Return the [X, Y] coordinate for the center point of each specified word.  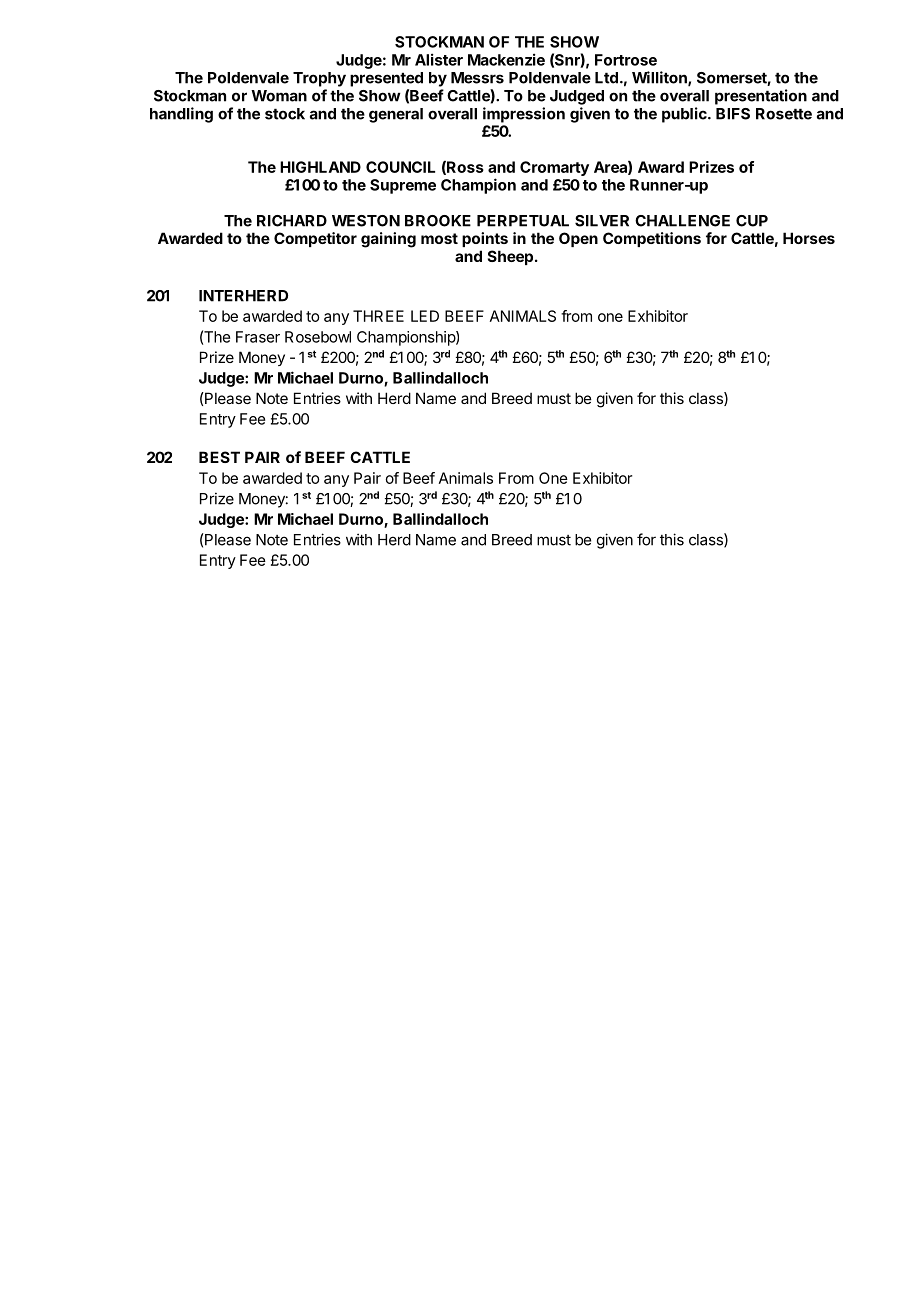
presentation [761, 97]
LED [425, 316]
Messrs [477, 78]
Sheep [510, 257]
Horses [809, 238]
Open [578, 239]
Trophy [319, 79]
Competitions [652, 239]
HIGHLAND [320, 167]
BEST [219, 457]
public [685, 115]
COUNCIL [400, 167]
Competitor [315, 239]
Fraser [258, 337]
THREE [378, 316]
